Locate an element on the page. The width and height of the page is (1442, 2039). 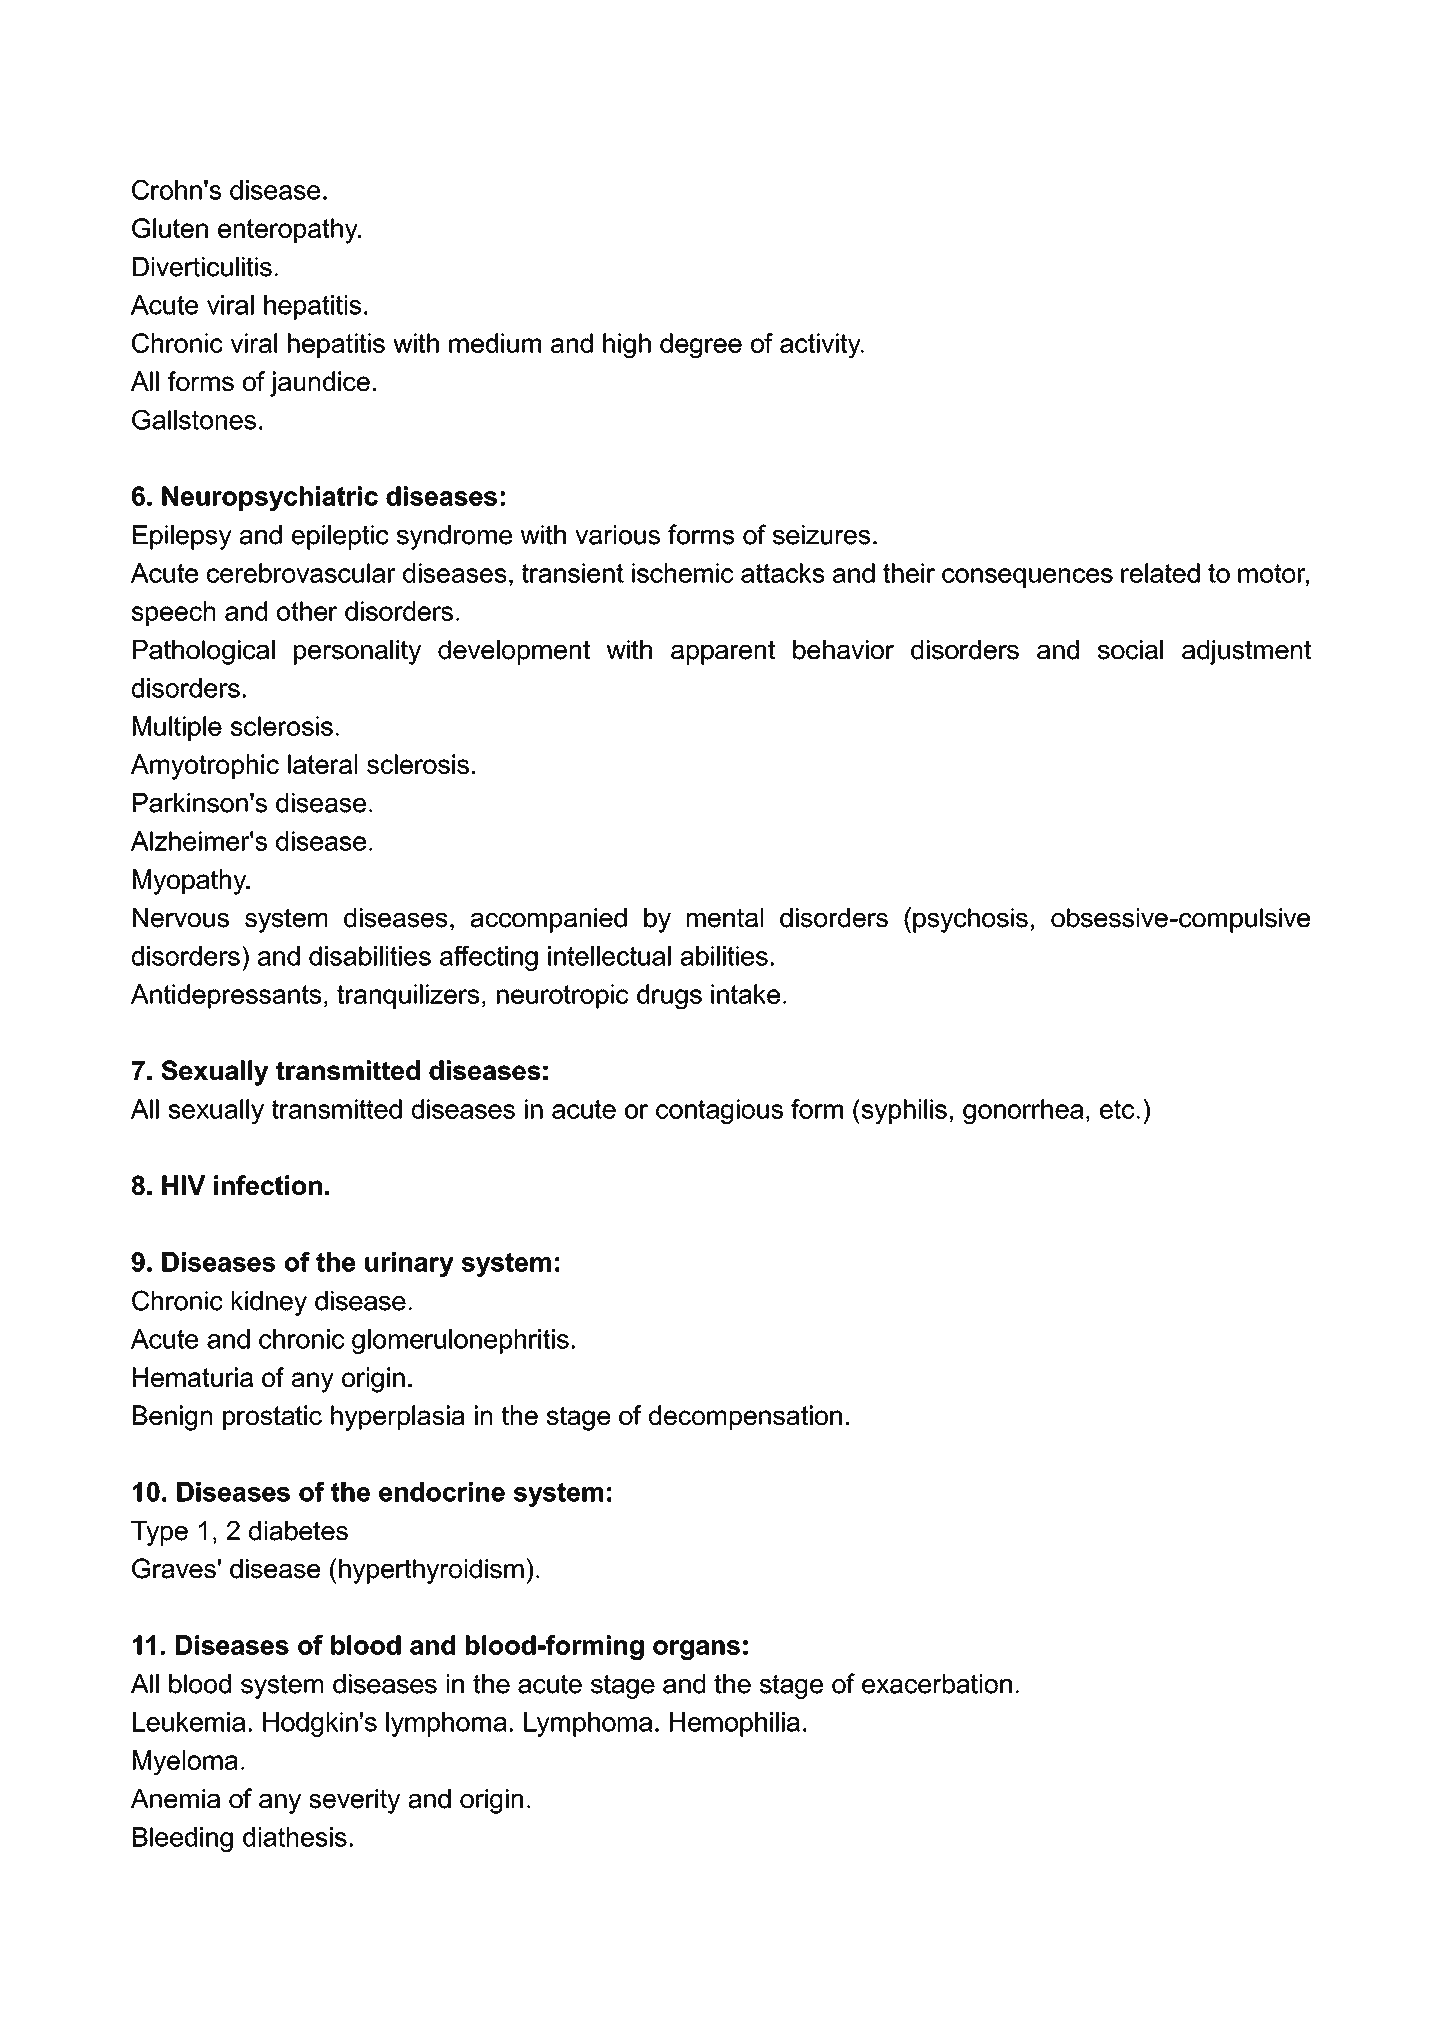
activity is located at coordinates (821, 346).
